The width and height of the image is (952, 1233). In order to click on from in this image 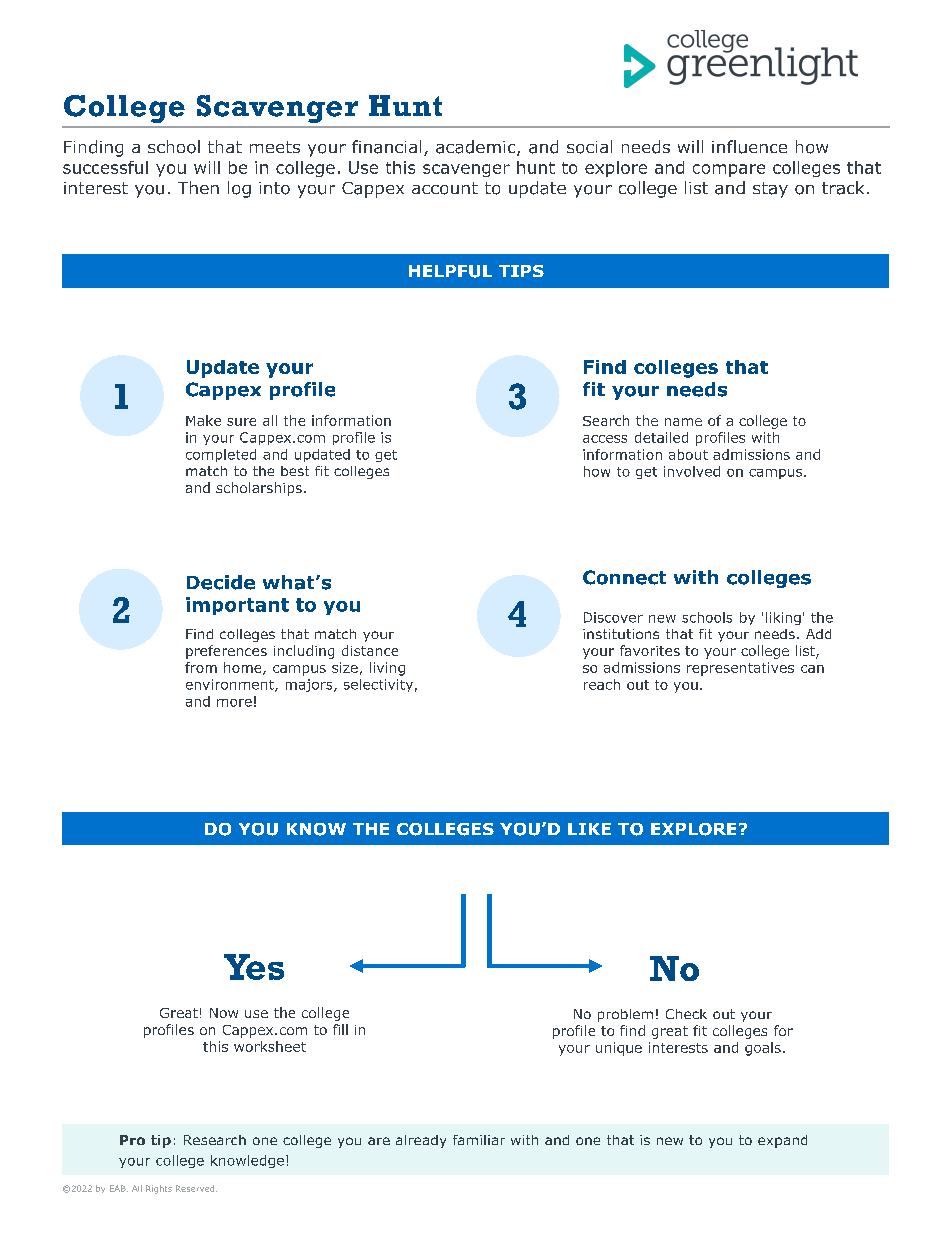, I will do `click(201, 667)`.
